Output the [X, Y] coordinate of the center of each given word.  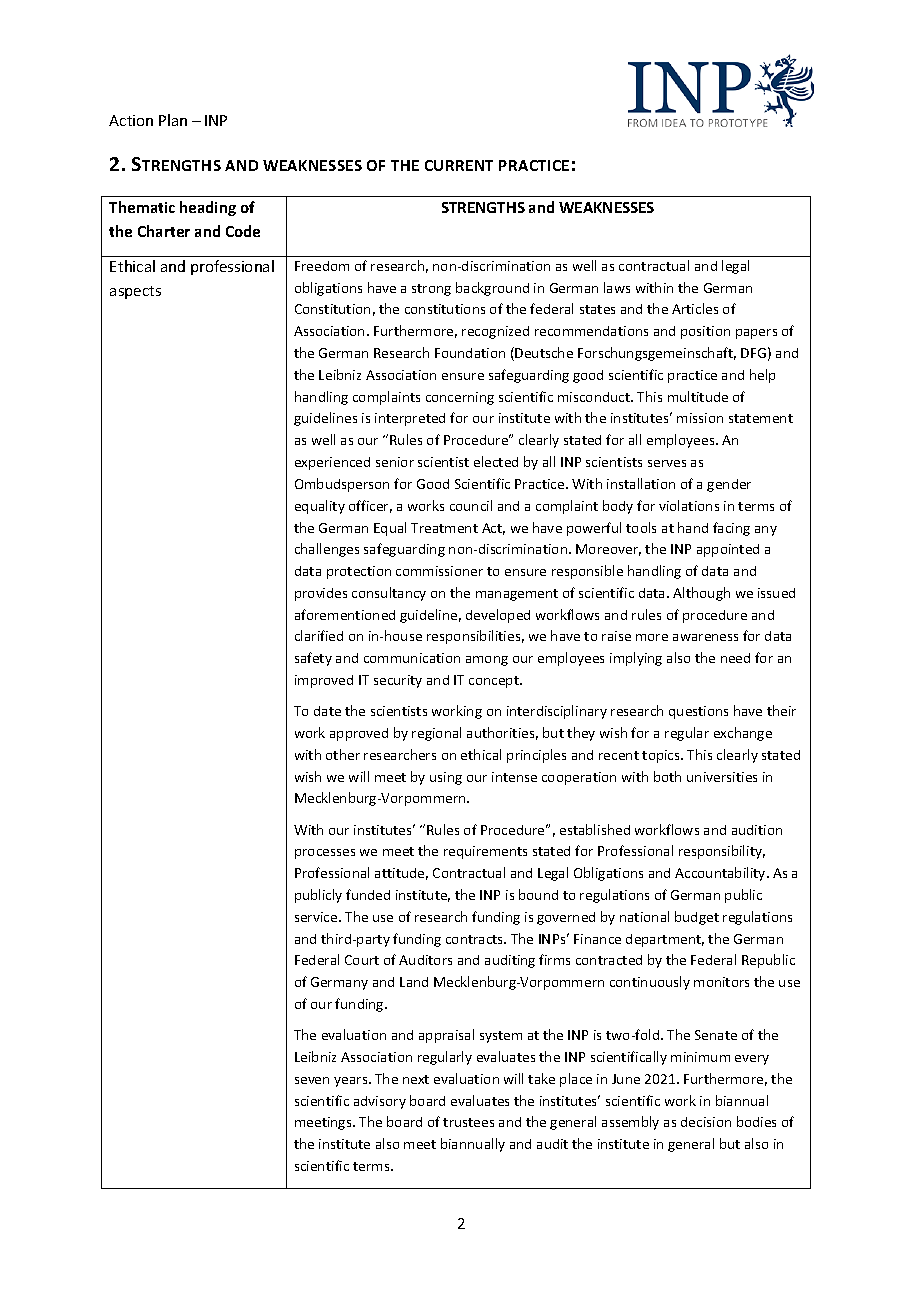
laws [617, 287]
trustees [468, 1122]
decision [706, 1122]
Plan [173, 120]
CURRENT [459, 165]
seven [312, 1080]
